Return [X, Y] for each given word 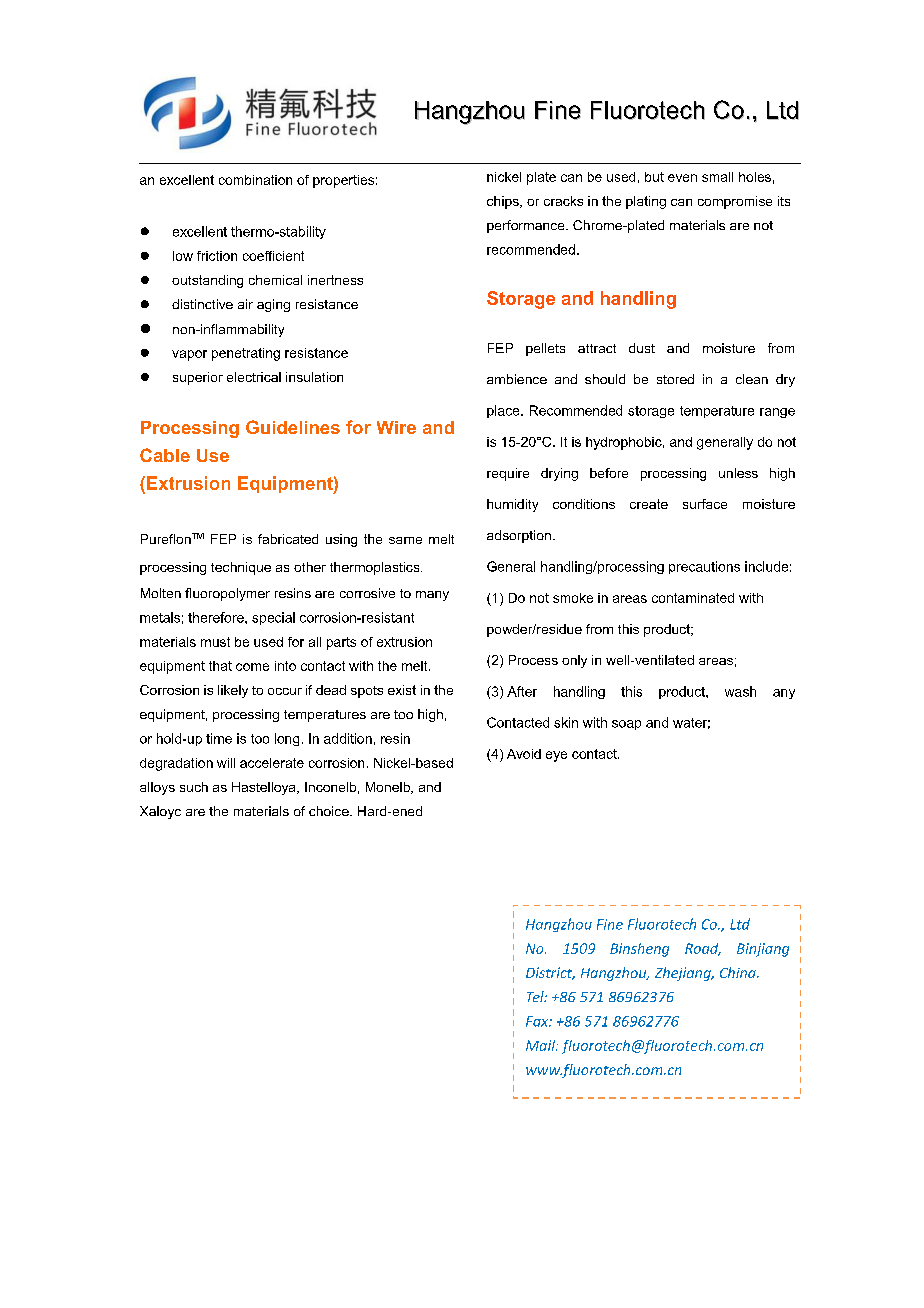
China [739, 972]
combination [255, 180]
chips [504, 202]
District [550, 973]
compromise [735, 202]
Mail [542, 1045]
